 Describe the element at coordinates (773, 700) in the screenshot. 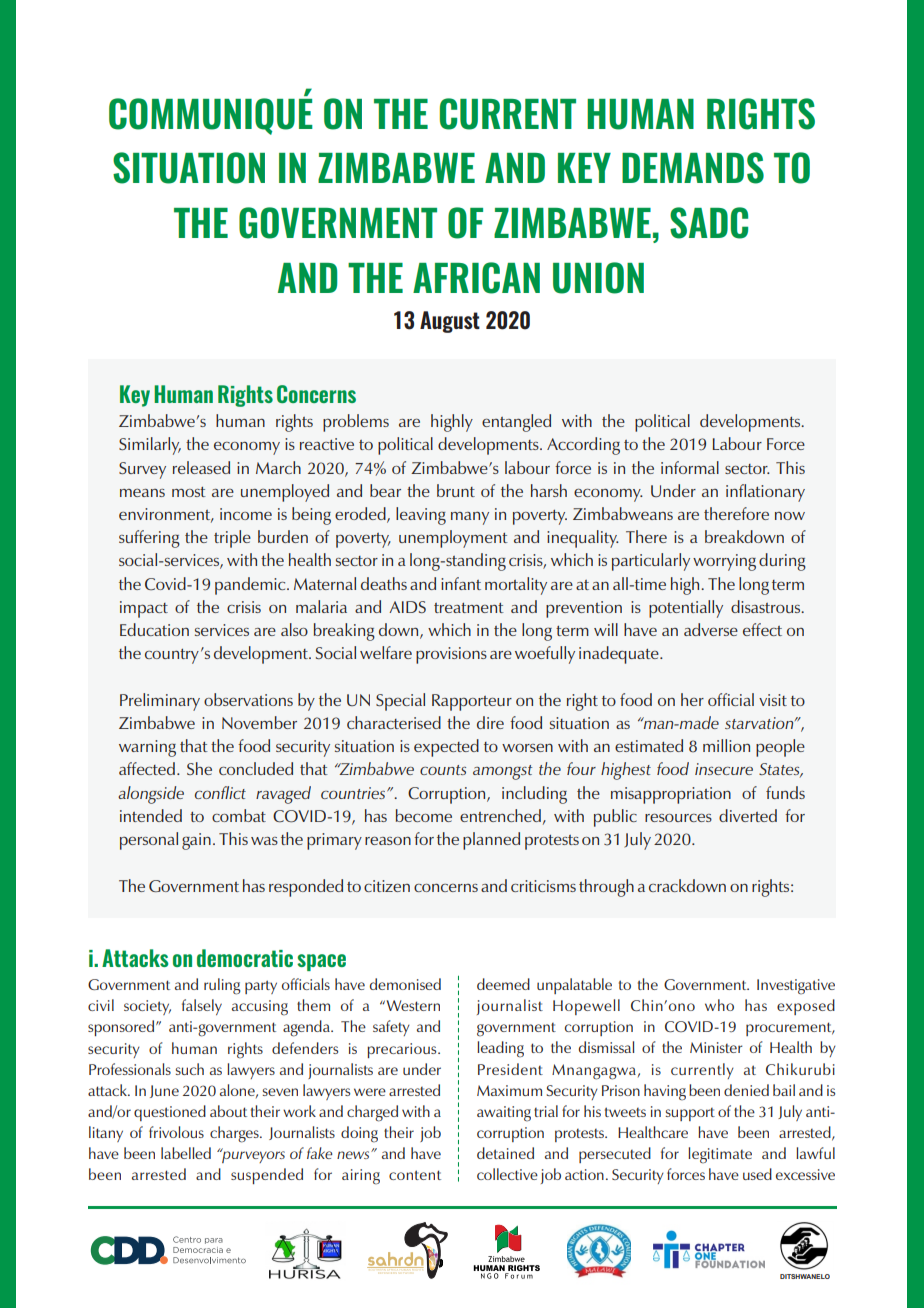

I see `visit` at that location.
